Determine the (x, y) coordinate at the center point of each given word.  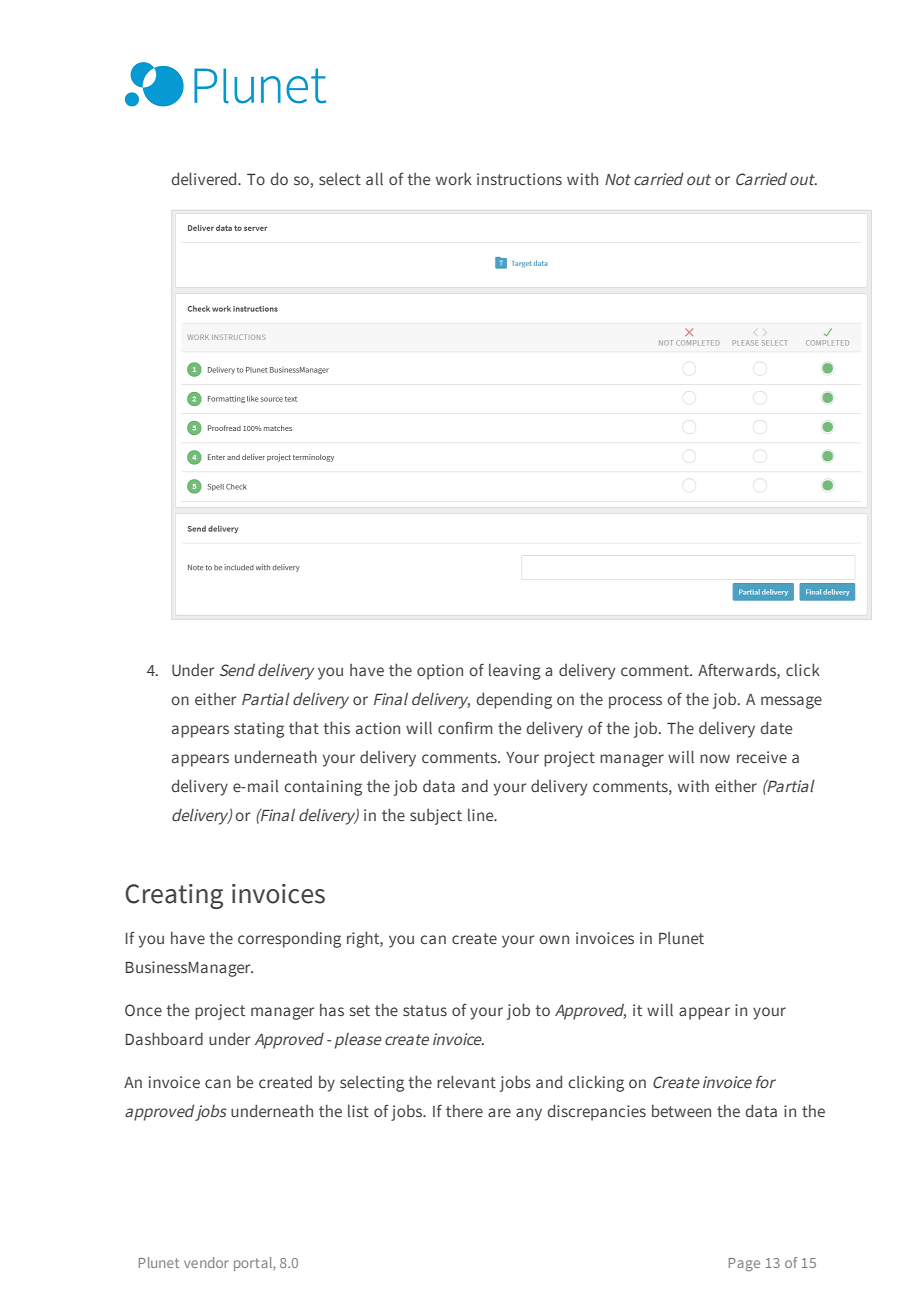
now (715, 758)
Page (744, 1264)
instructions (519, 179)
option (440, 672)
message (791, 702)
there (464, 1111)
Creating (174, 896)
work (454, 178)
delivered (205, 178)
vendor (206, 1262)
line (482, 815)
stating (259, 730)
